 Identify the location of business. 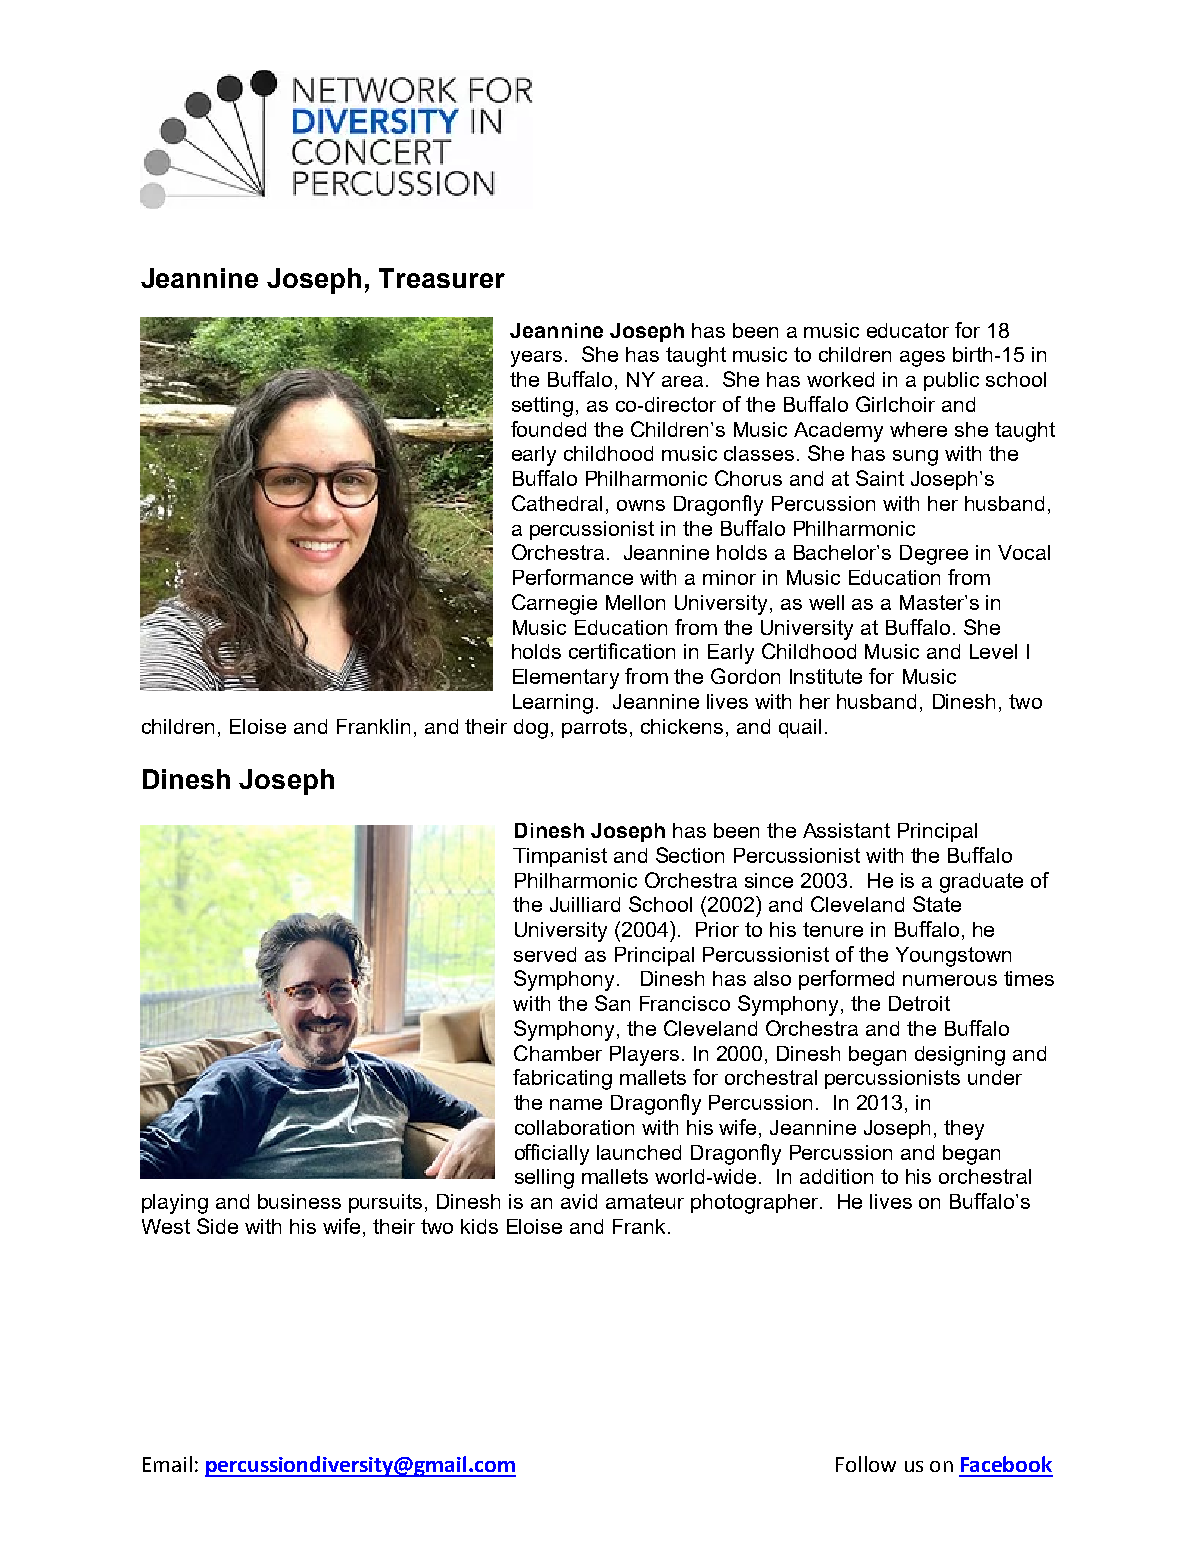
(299, 1201).
